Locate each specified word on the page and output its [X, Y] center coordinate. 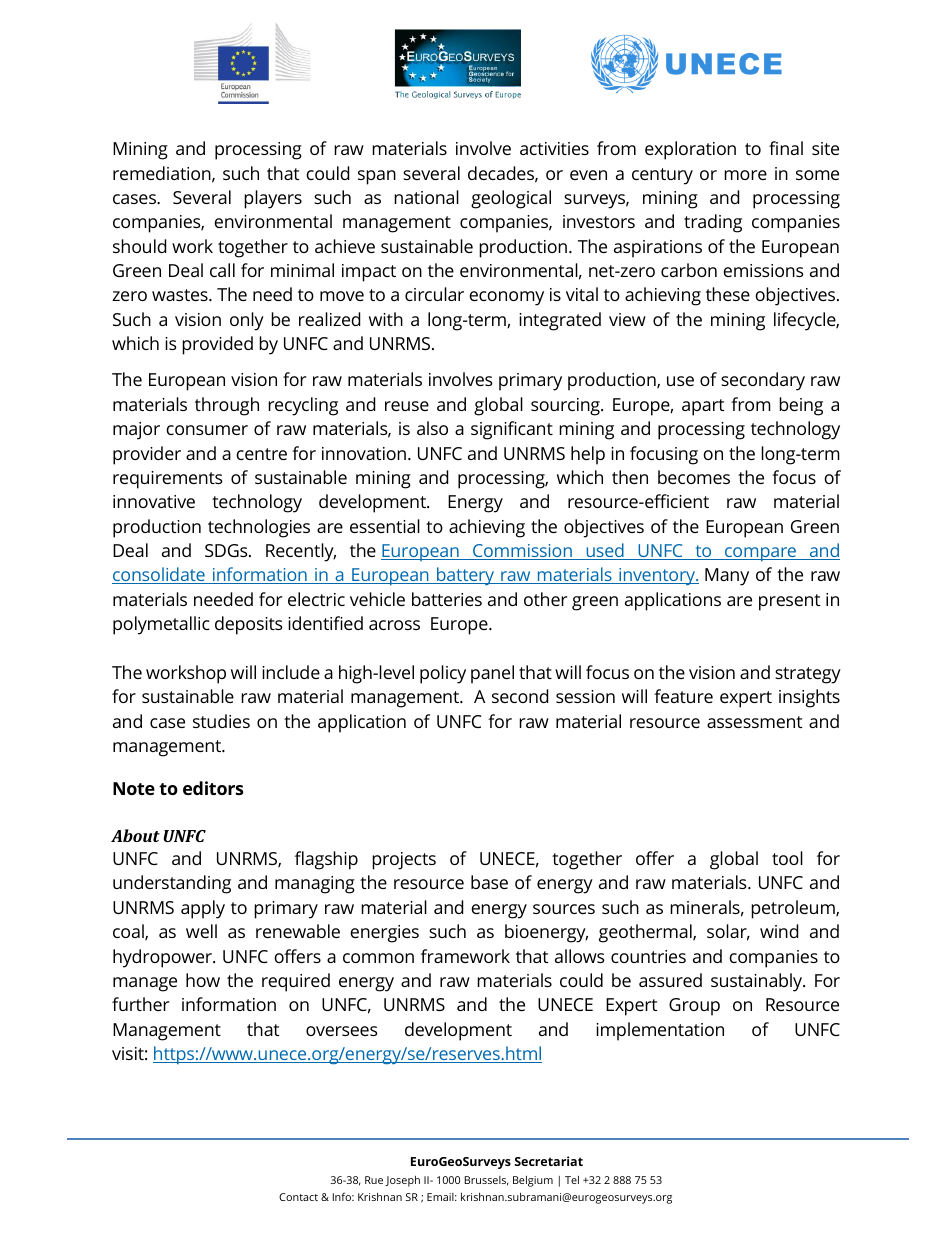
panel [492, 674]
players [273, 199]
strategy [808, 675]
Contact [298, 1197]
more [745, 175]
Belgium [533, 1181]
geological [511, 199]
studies [221, 721]
